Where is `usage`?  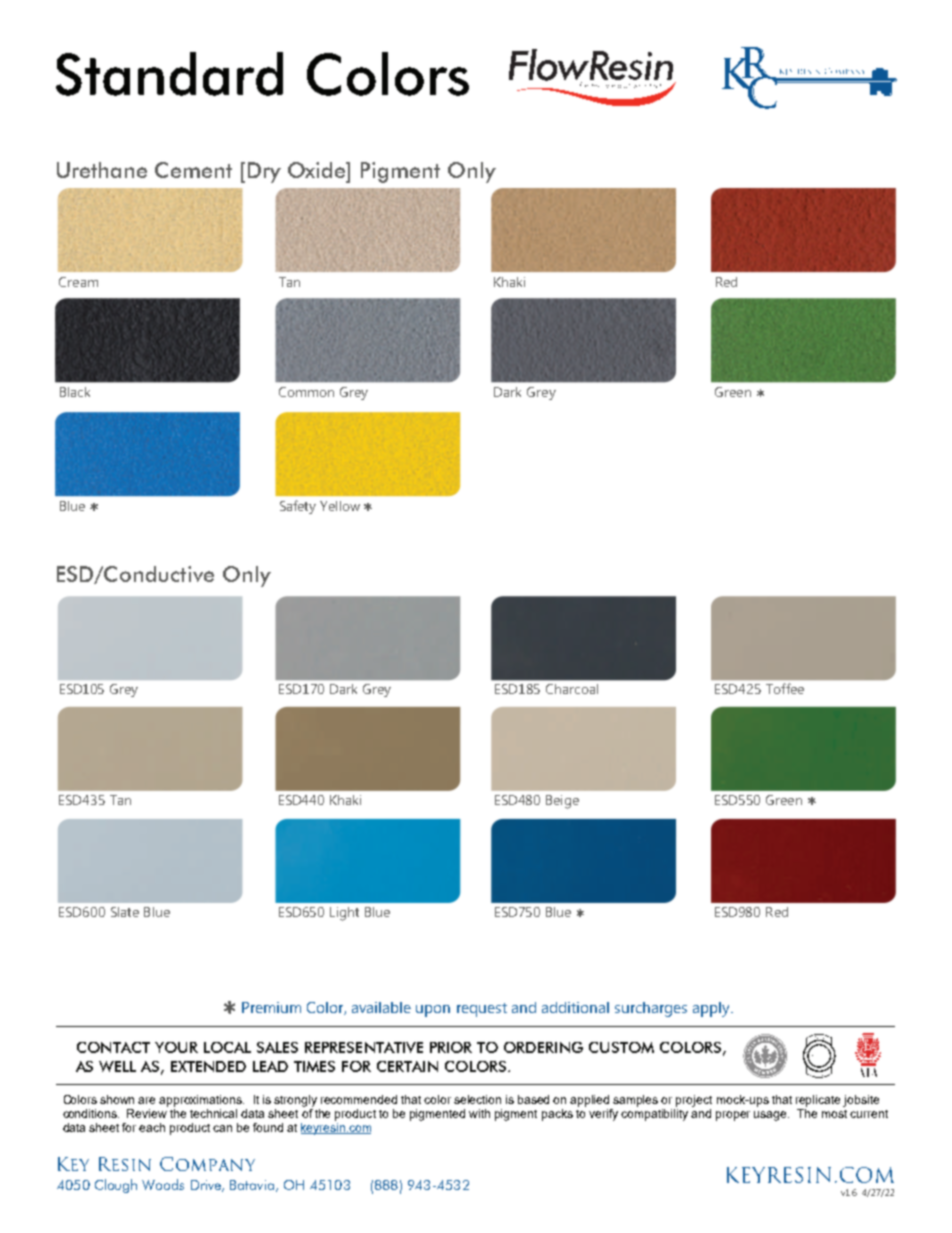
usage is located at coordinates (771, 1116).
